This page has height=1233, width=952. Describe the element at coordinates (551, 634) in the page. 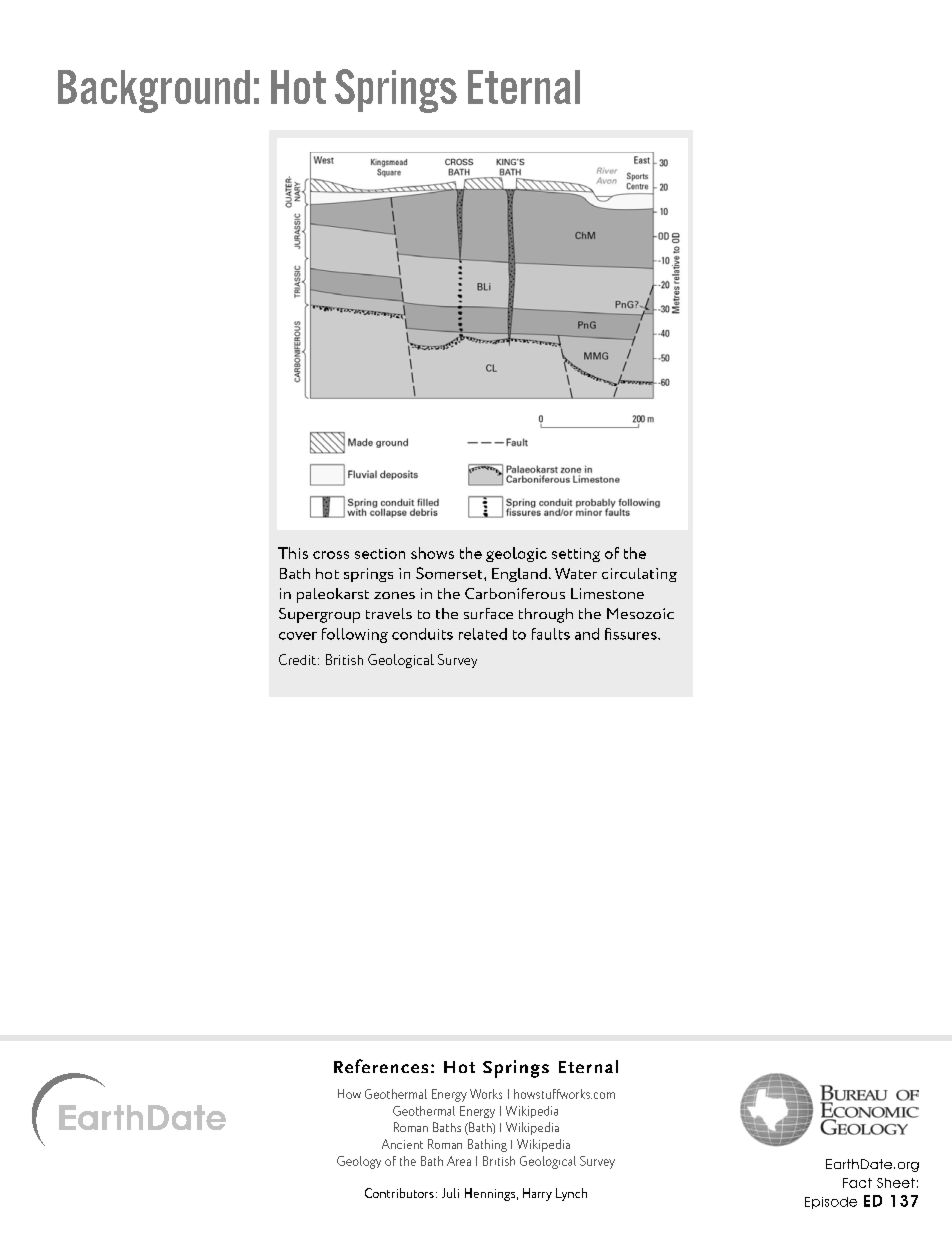

I see `faults` at that location.
